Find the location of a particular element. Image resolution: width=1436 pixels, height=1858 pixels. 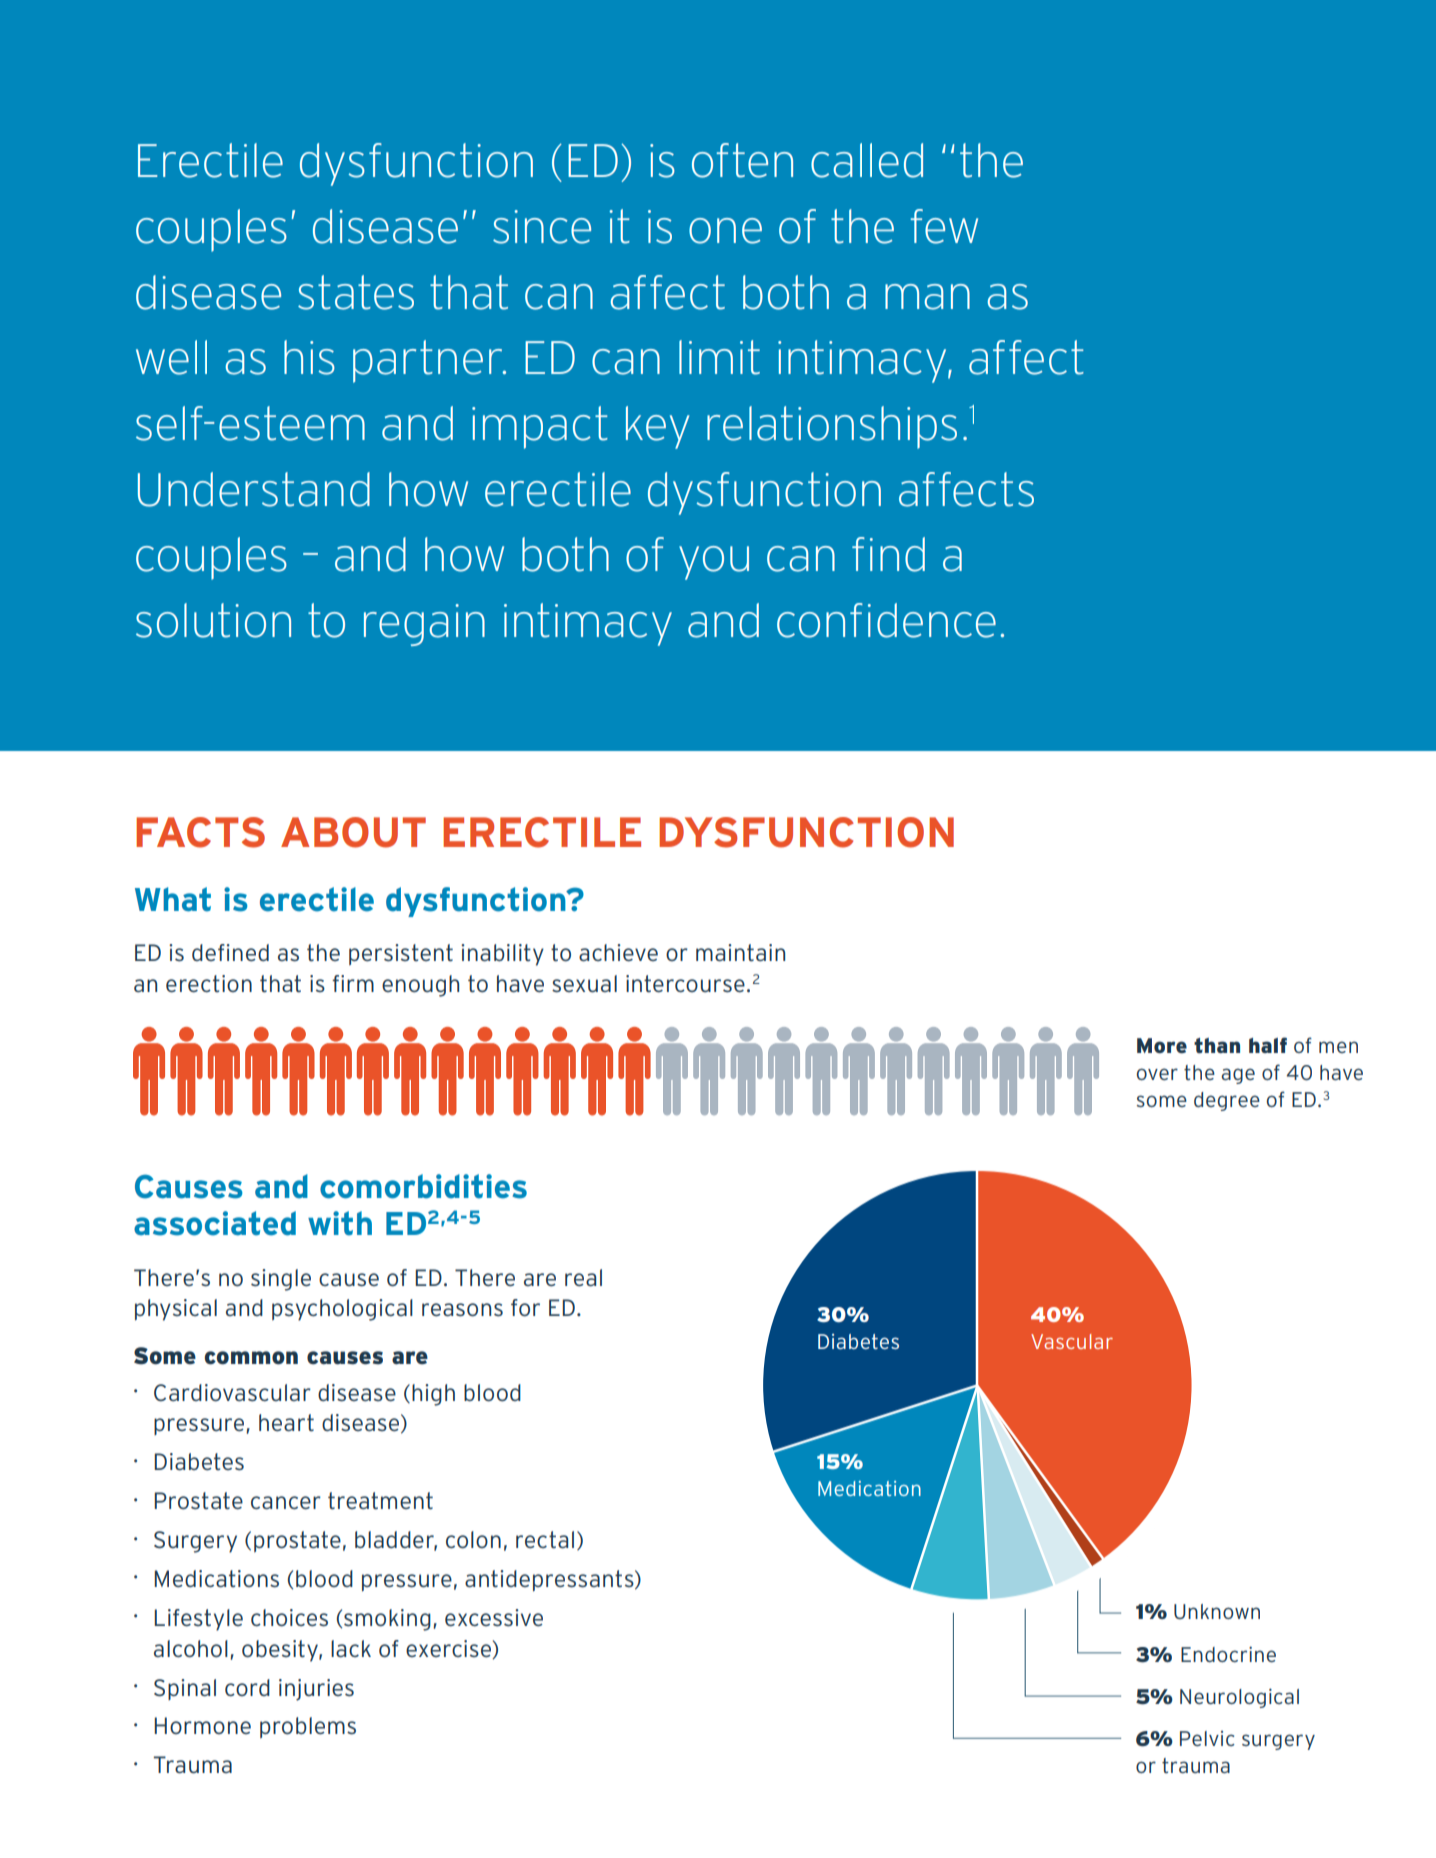

injuries is located at coordinates (316, 1690).
